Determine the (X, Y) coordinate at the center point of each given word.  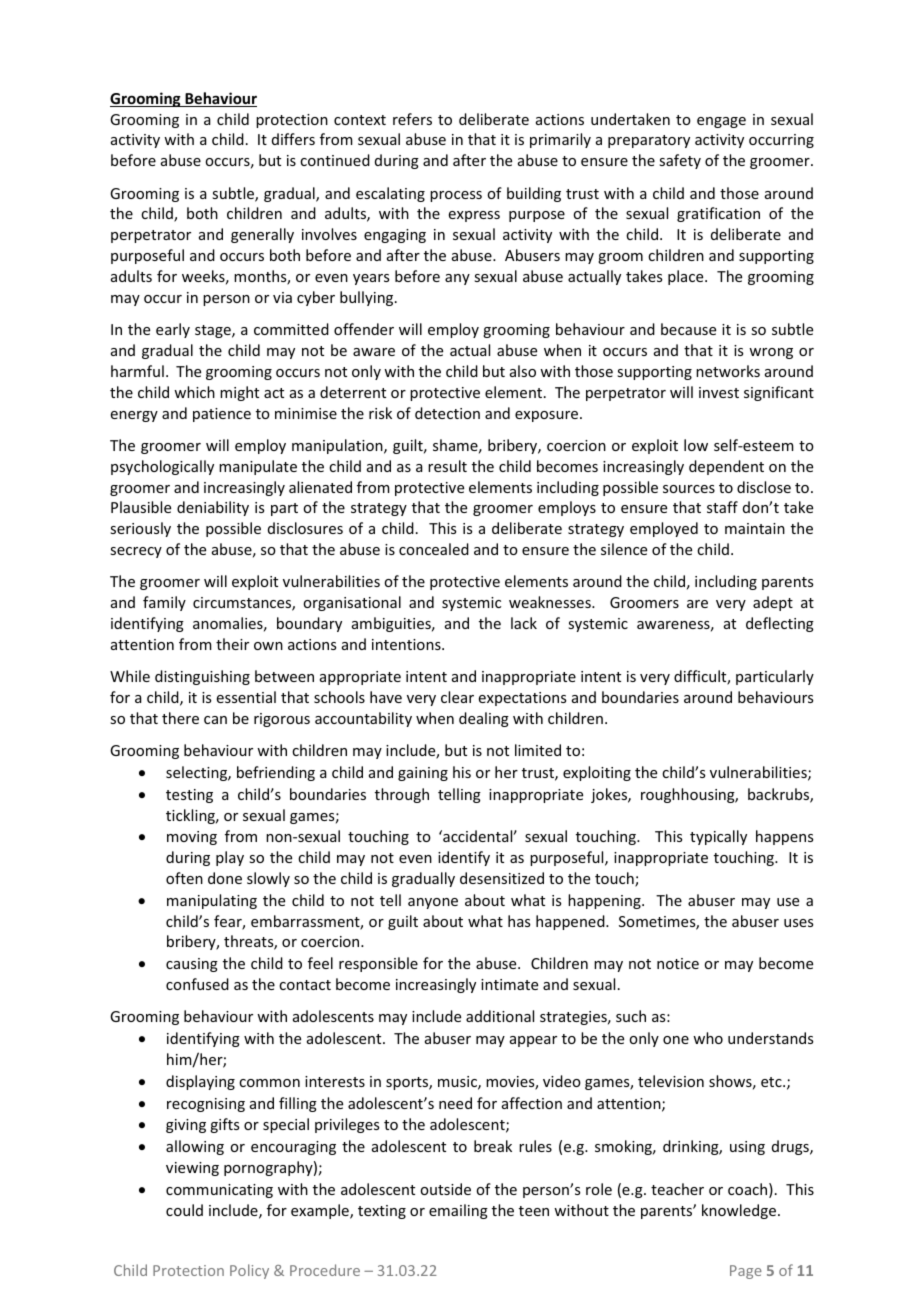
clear (457, 697)
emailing (458, 1211)
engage (721, 122)
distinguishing (202, 677)
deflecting (780, 624)
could (184, 1210)
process (456, 196)
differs (293, 139)
